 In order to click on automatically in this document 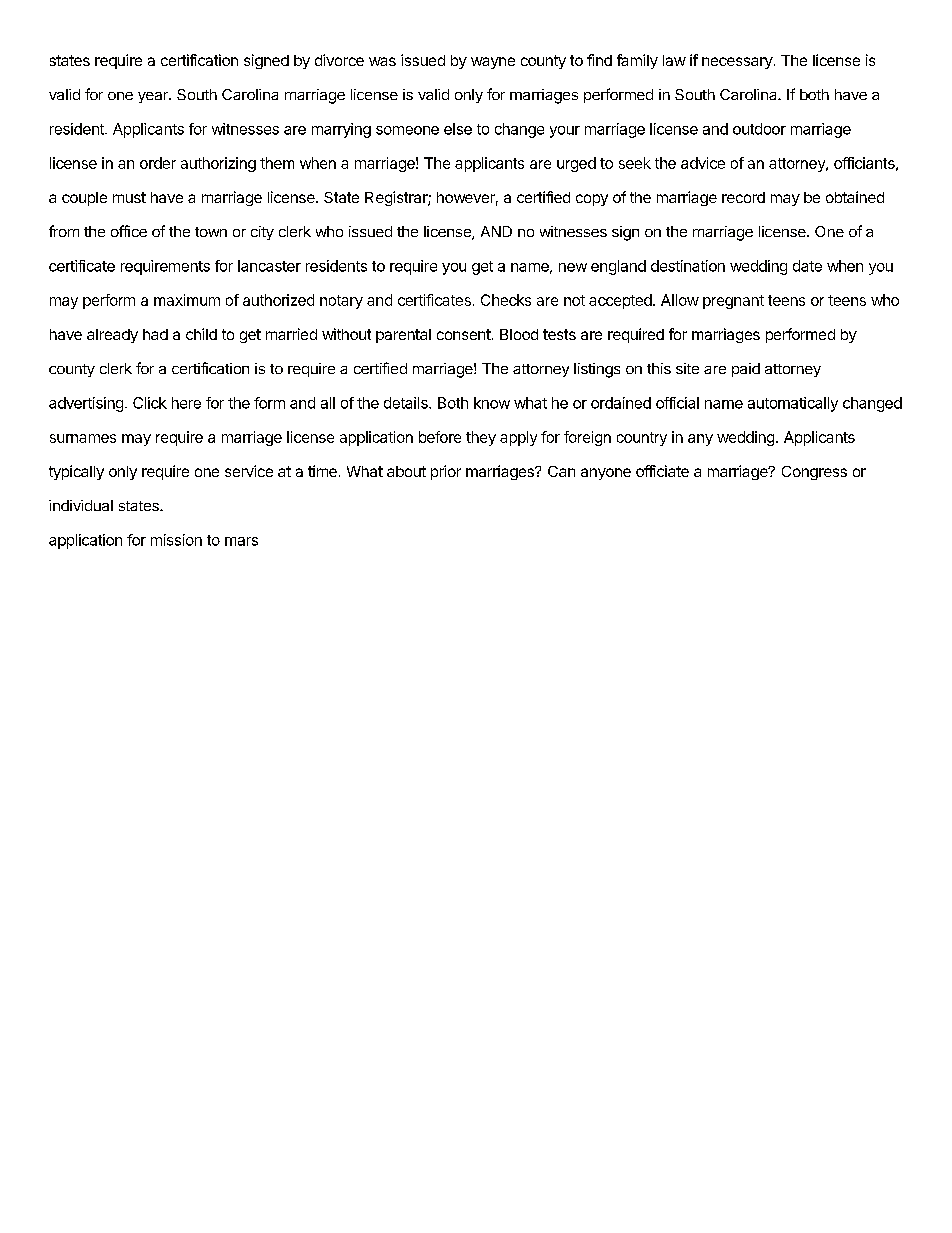, I will do `click(793, 404)`.
